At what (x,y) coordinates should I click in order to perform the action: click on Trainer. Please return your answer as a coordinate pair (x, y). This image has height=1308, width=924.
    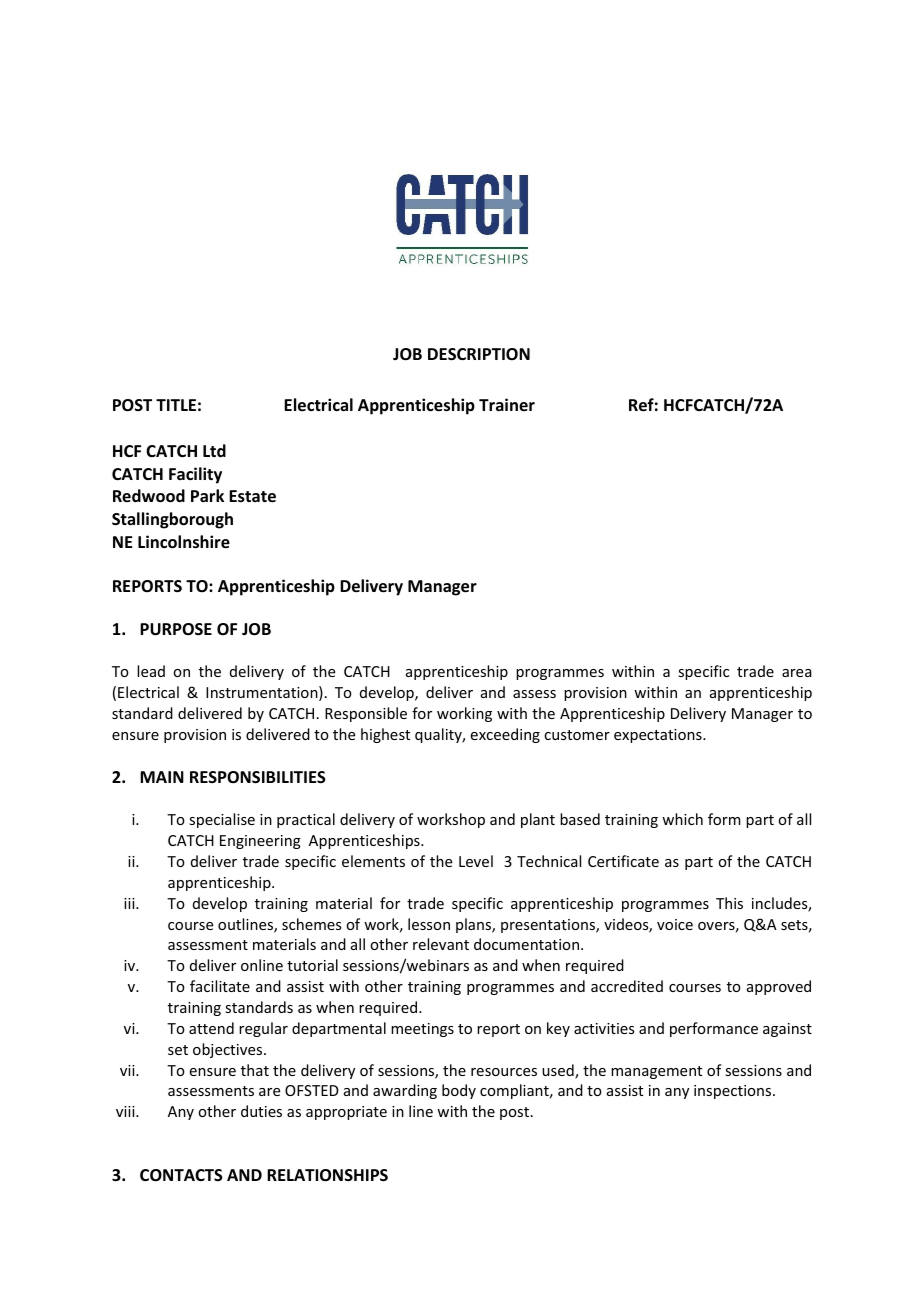
    Looking at the image, I should click on (507, 404).
